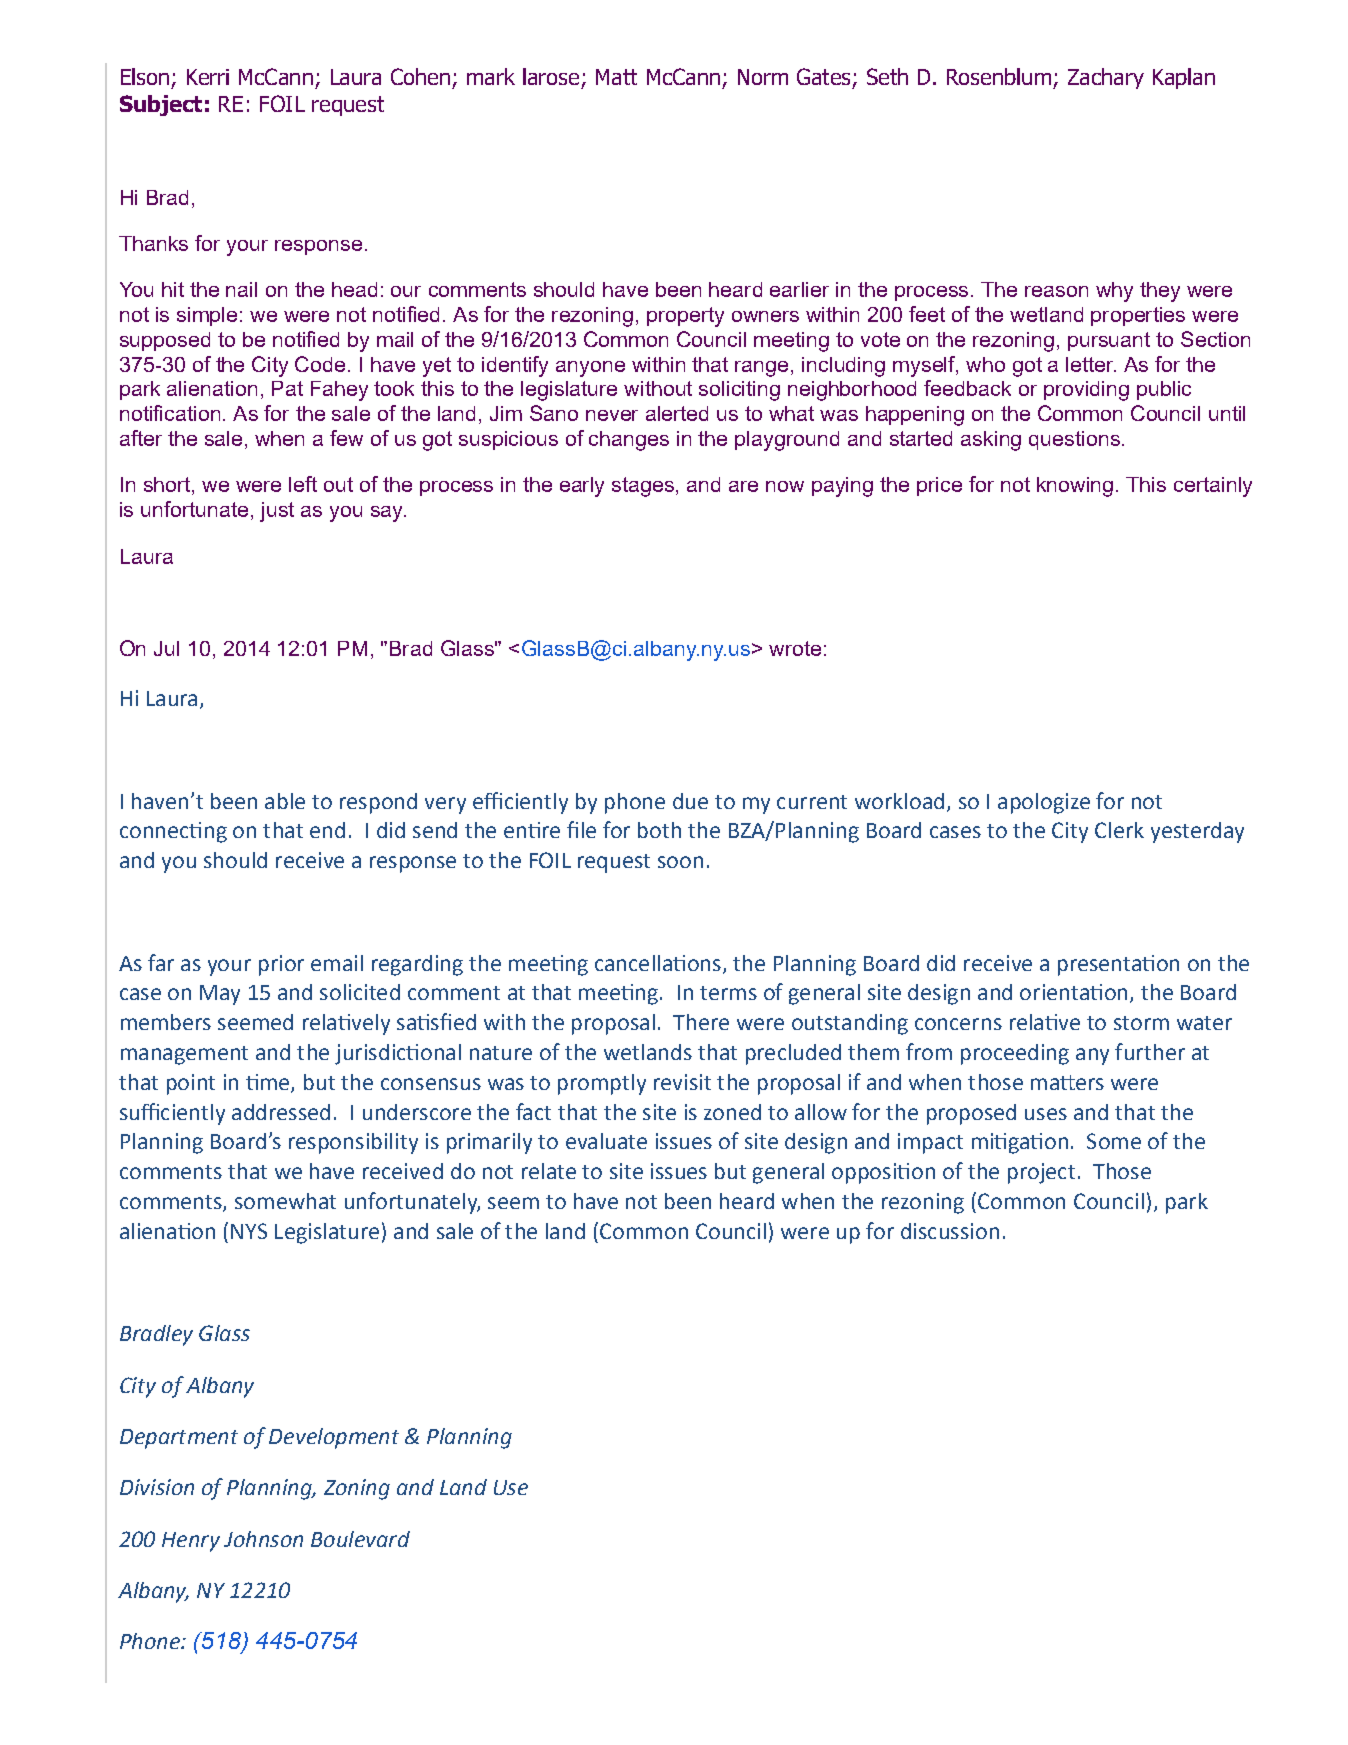 The image size is (1348, 1745). I want to click on stages, so click(643, 487).
